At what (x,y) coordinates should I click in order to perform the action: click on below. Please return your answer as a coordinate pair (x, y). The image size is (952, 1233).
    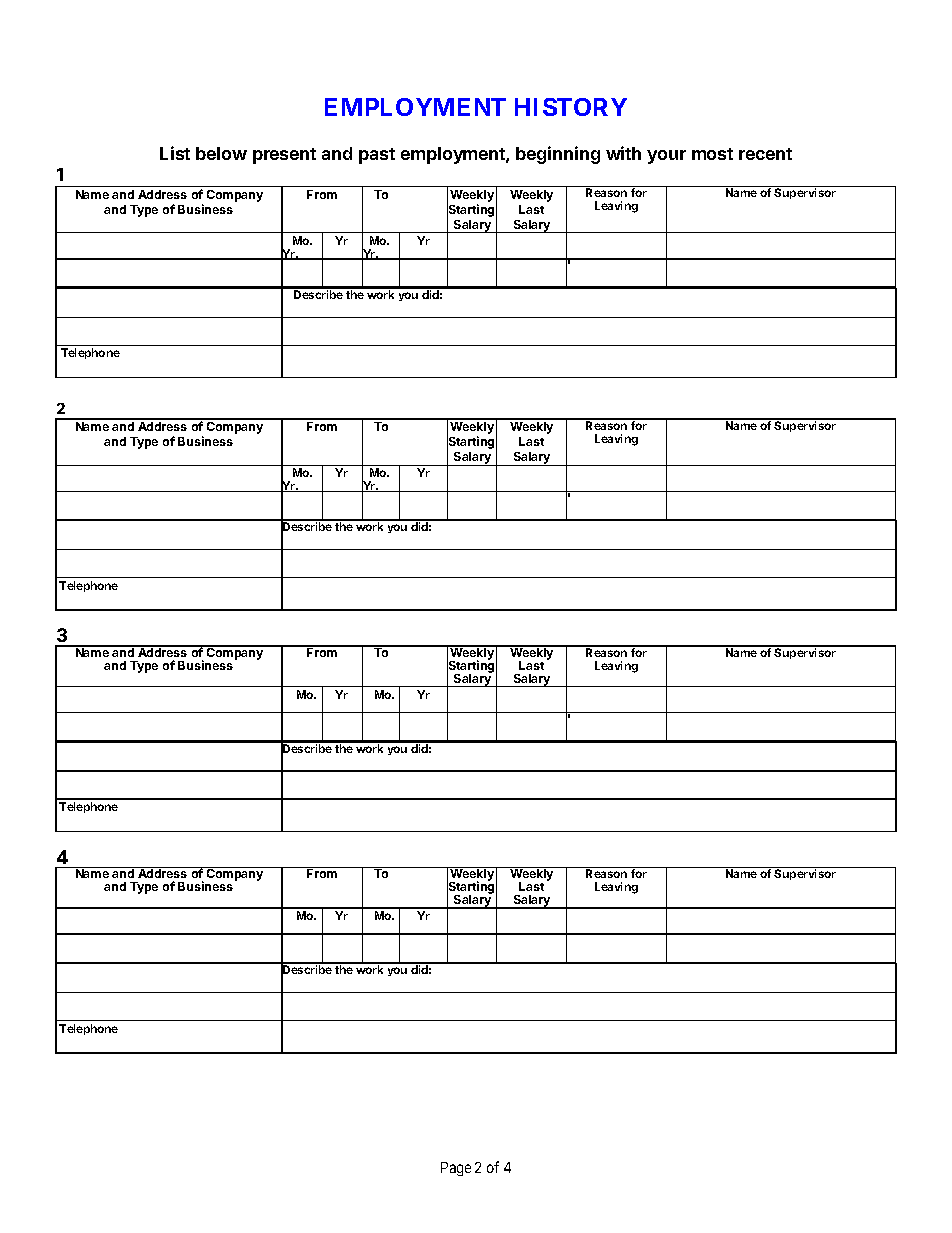
    Looking at the image, I should click on (221, 153).
